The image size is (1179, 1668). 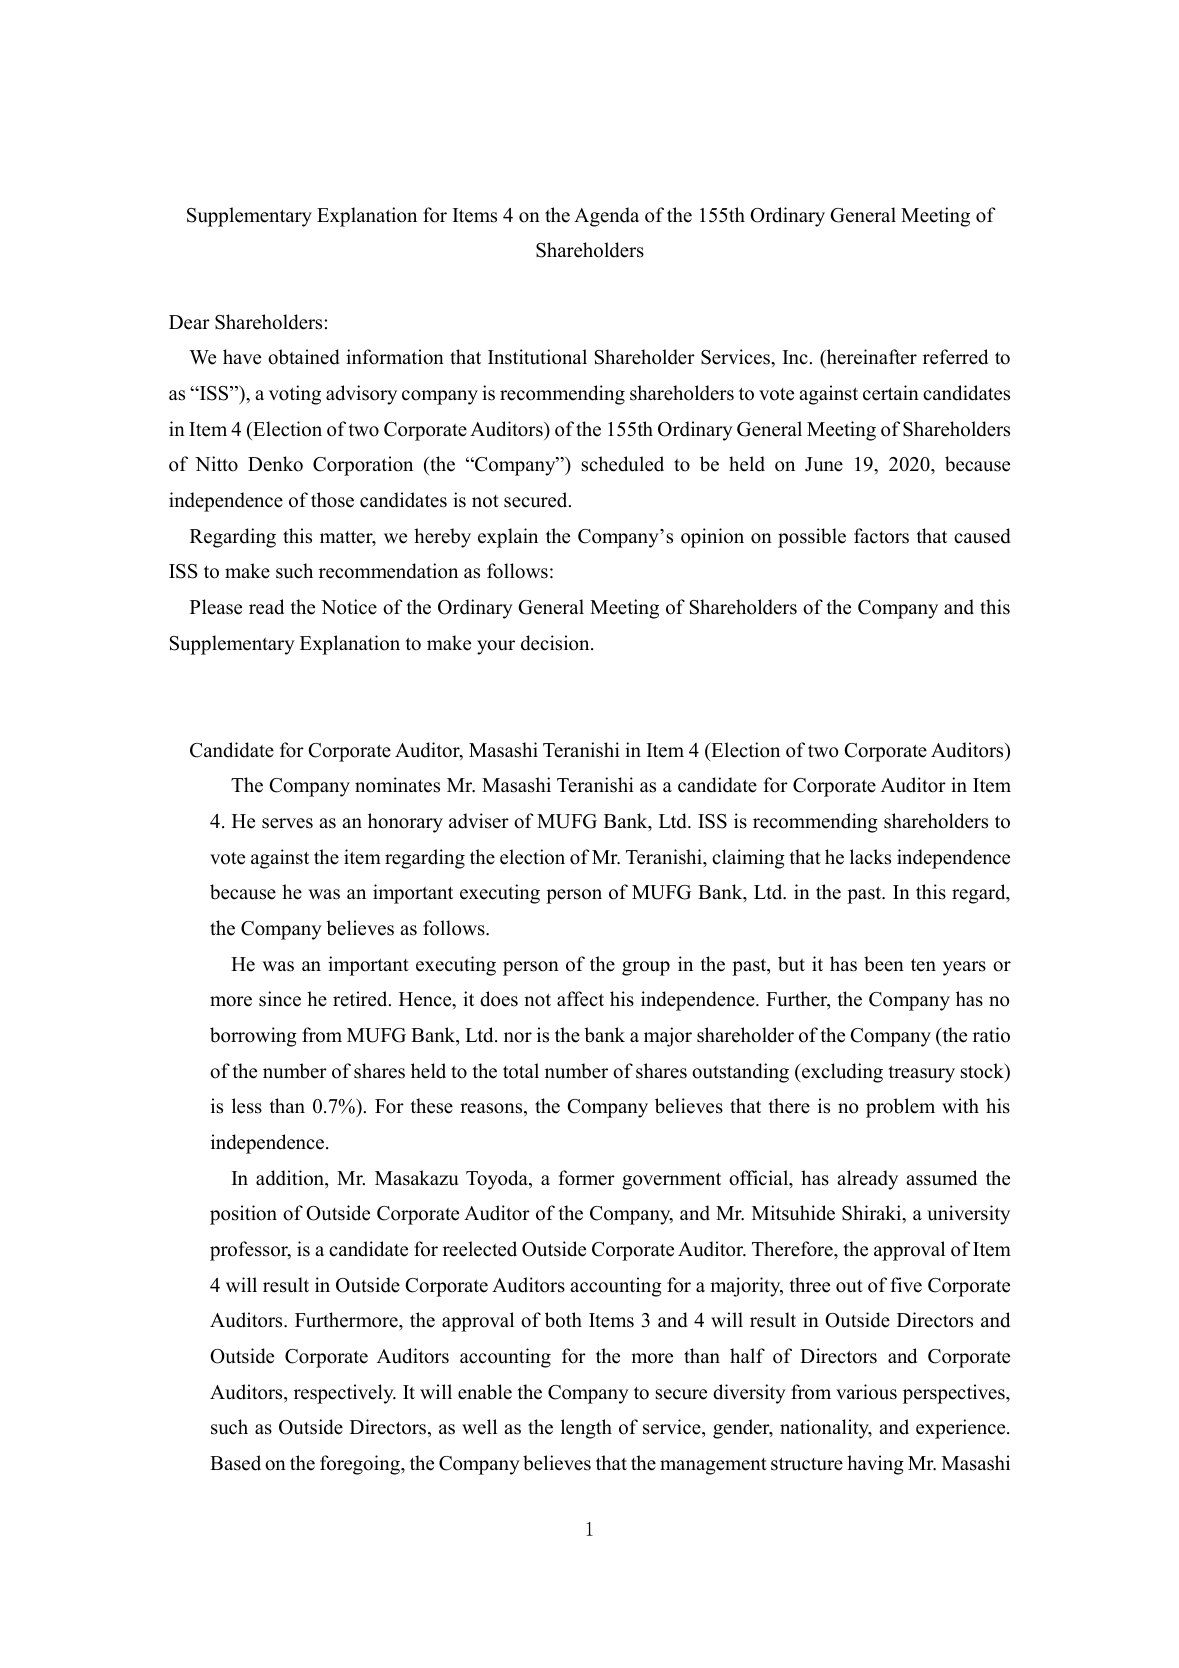 I want to click on former, so click(x=587, y=1178).
